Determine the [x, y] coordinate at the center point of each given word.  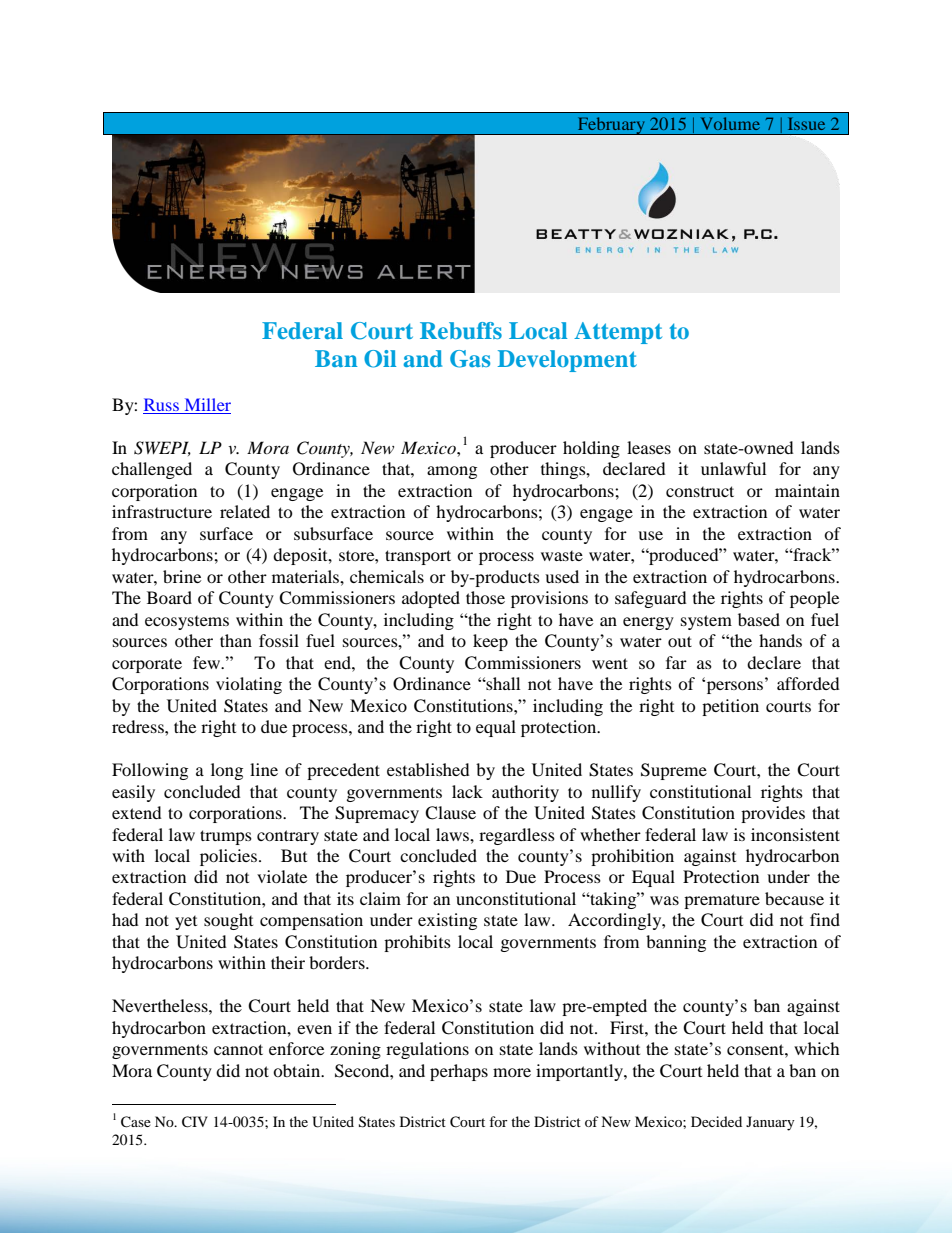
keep [490, 642]
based [759, 619]
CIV [195, 1122]
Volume [730, 123]
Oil [380, 359]
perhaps [459, 1072]
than [236, 640]
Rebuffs [461, 330]
